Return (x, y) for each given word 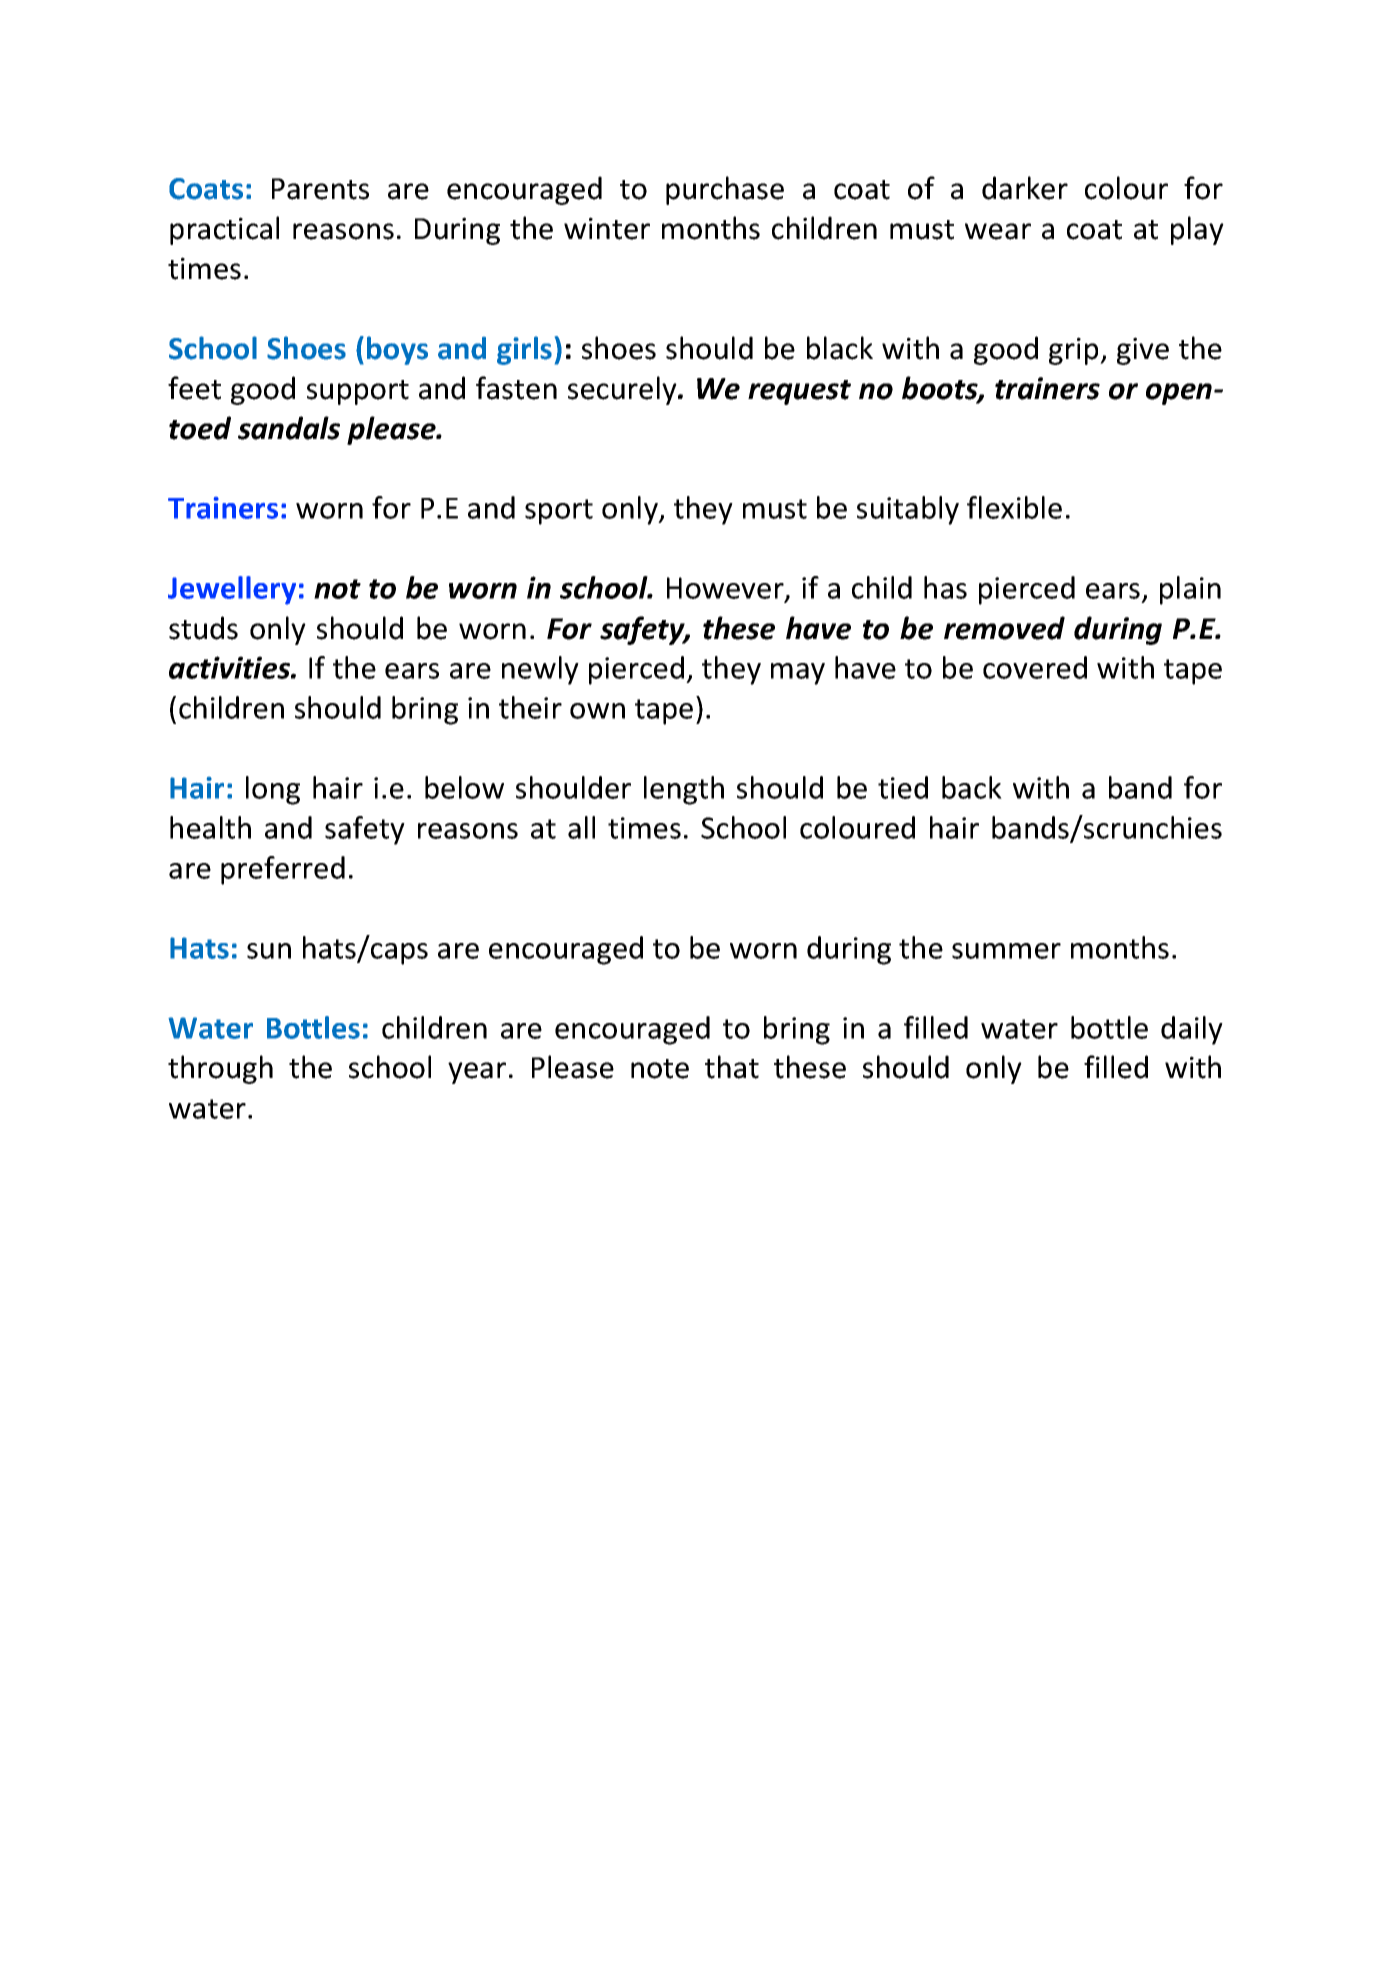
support (358, 392)
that (732, 1067)
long (273, 790)
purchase (725, 190)
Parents (320, 189)
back (972, 787)
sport (559, 512)
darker (1025, 188)
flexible (1014, 507)
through (220, 1069)
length (684, 790)
